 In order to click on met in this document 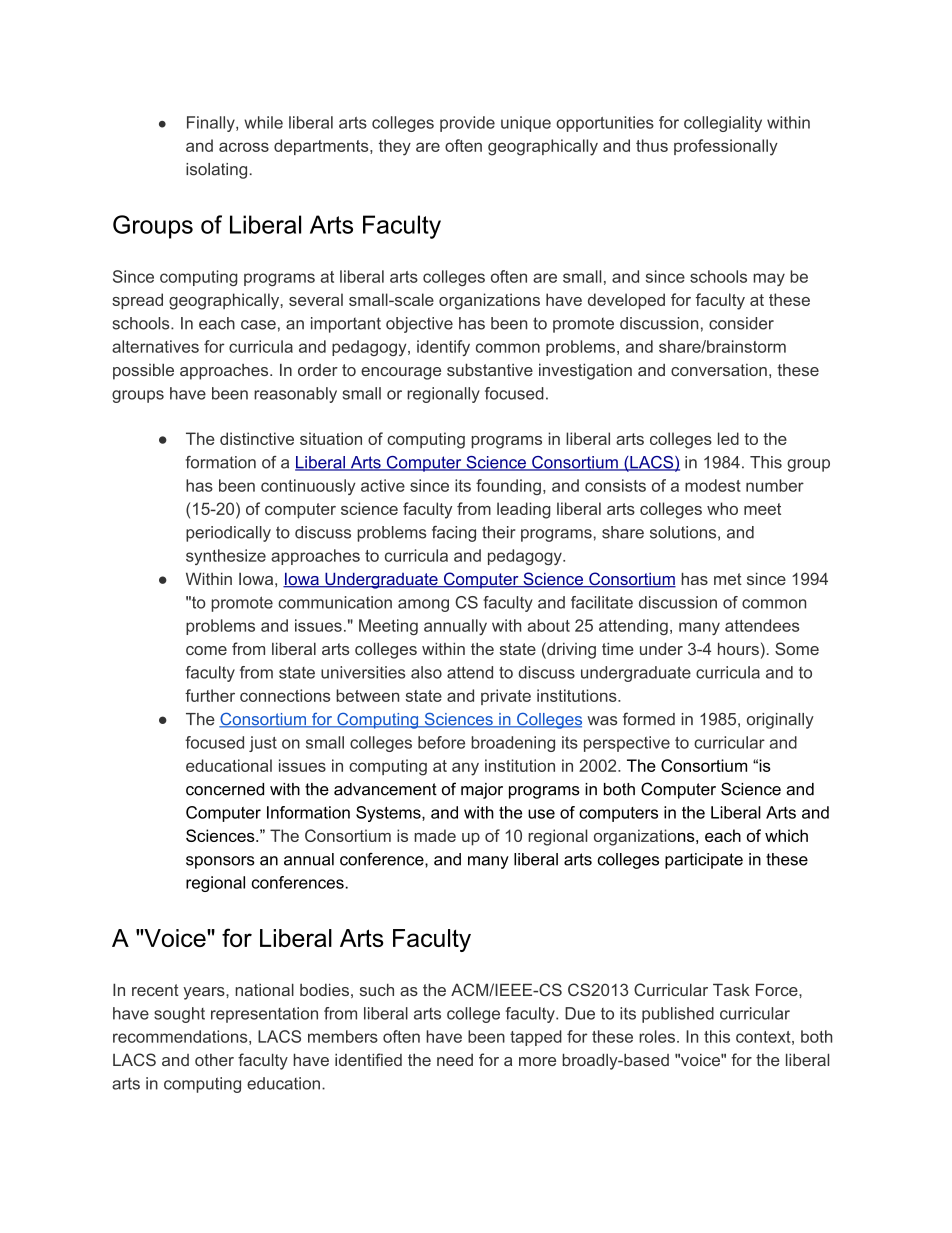, I will do `click(728, 579)`.
